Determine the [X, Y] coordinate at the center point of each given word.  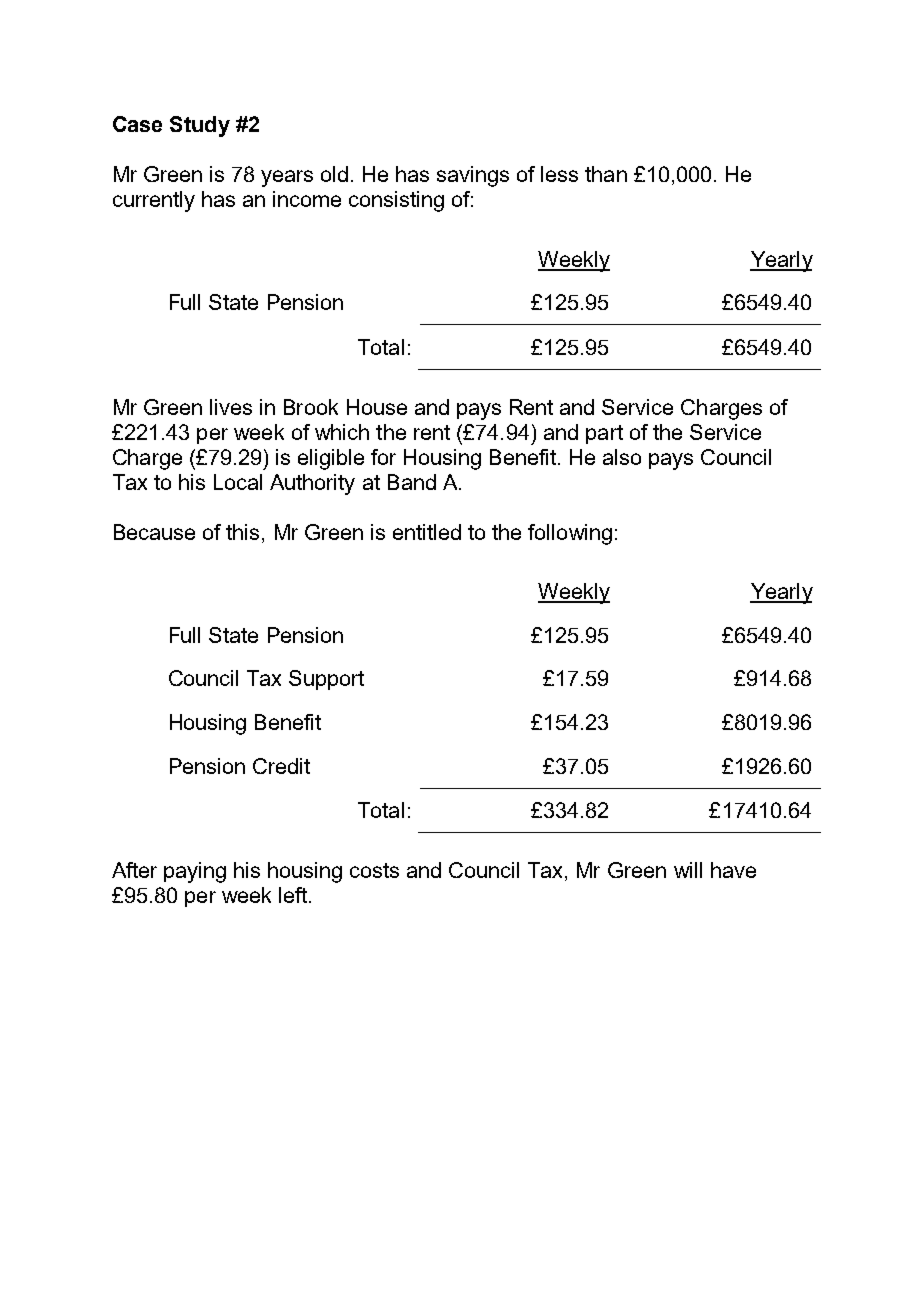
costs [374, 870]
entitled [427, 532]
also [622, 457]
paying [195, 872]
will [688, 870]
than [606, 174]
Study [200, 126]
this [242, 532]
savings [473, 176]
